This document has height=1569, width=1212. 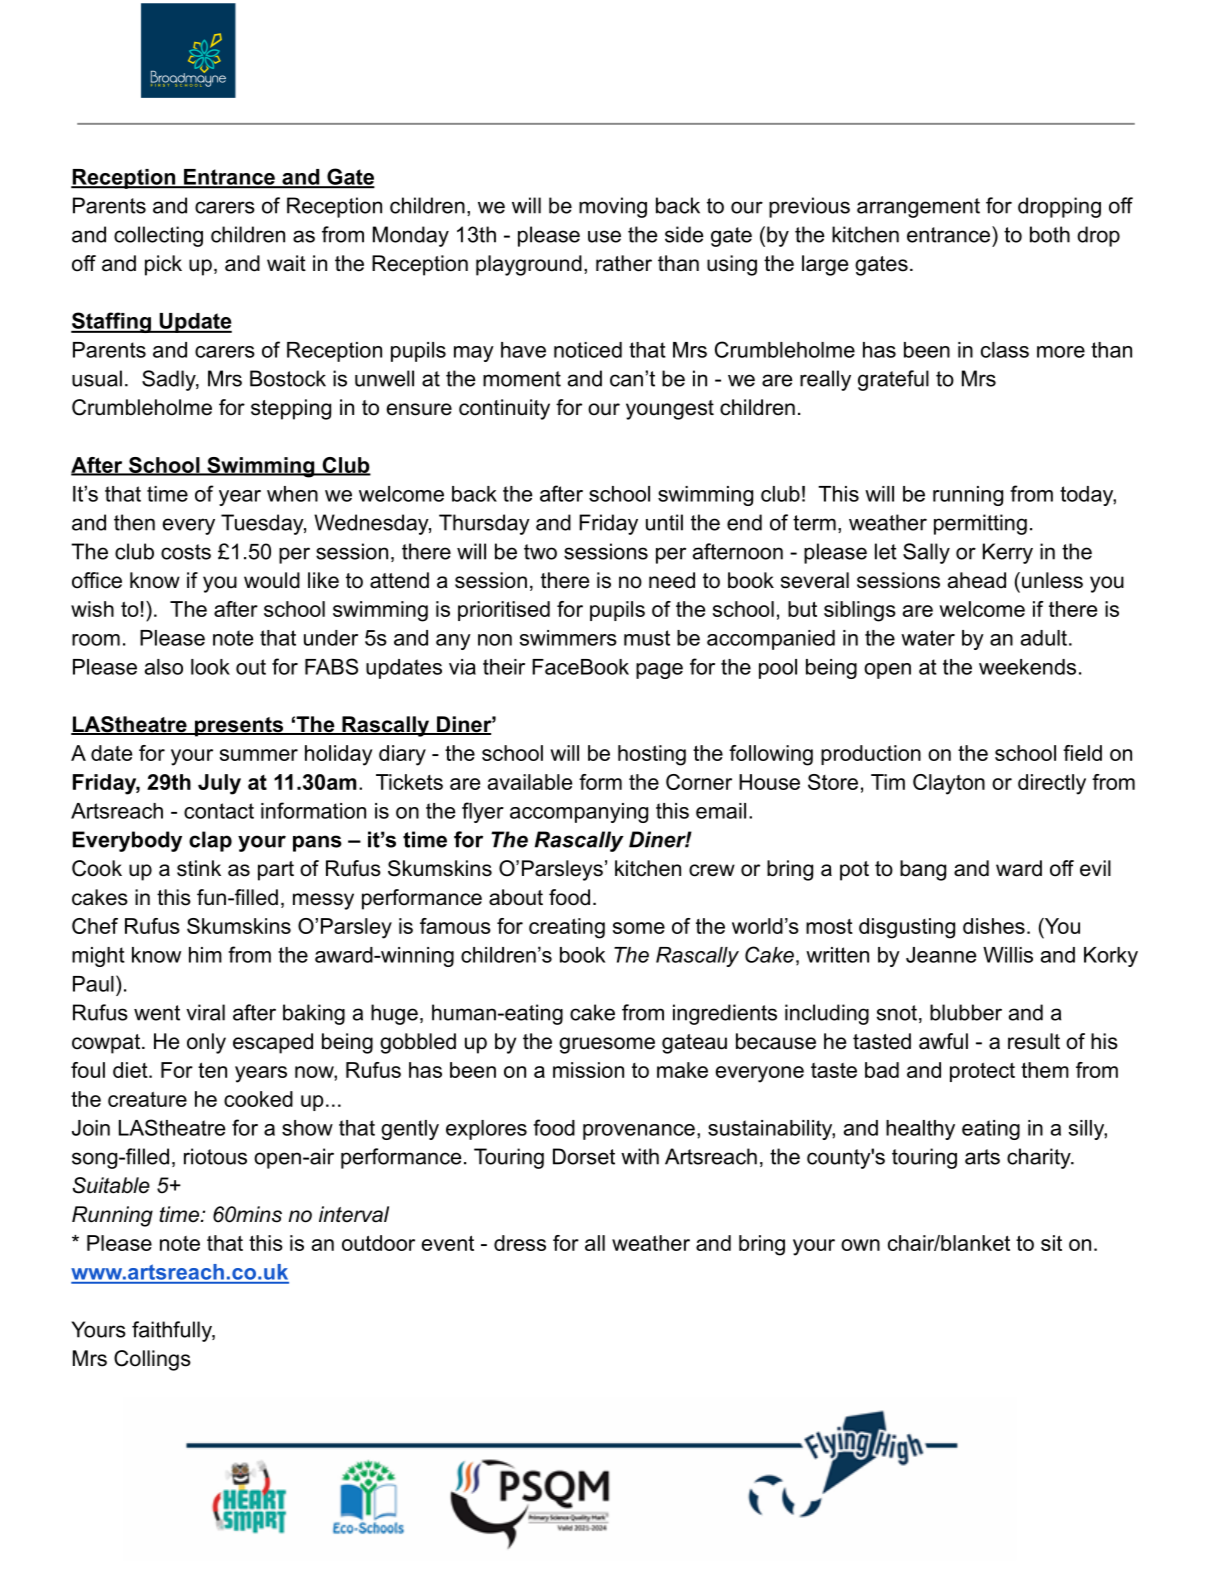 What do you see at coordinates (949, 784) in the document?
I see `Clayton` at bounding box center [949, 784].
